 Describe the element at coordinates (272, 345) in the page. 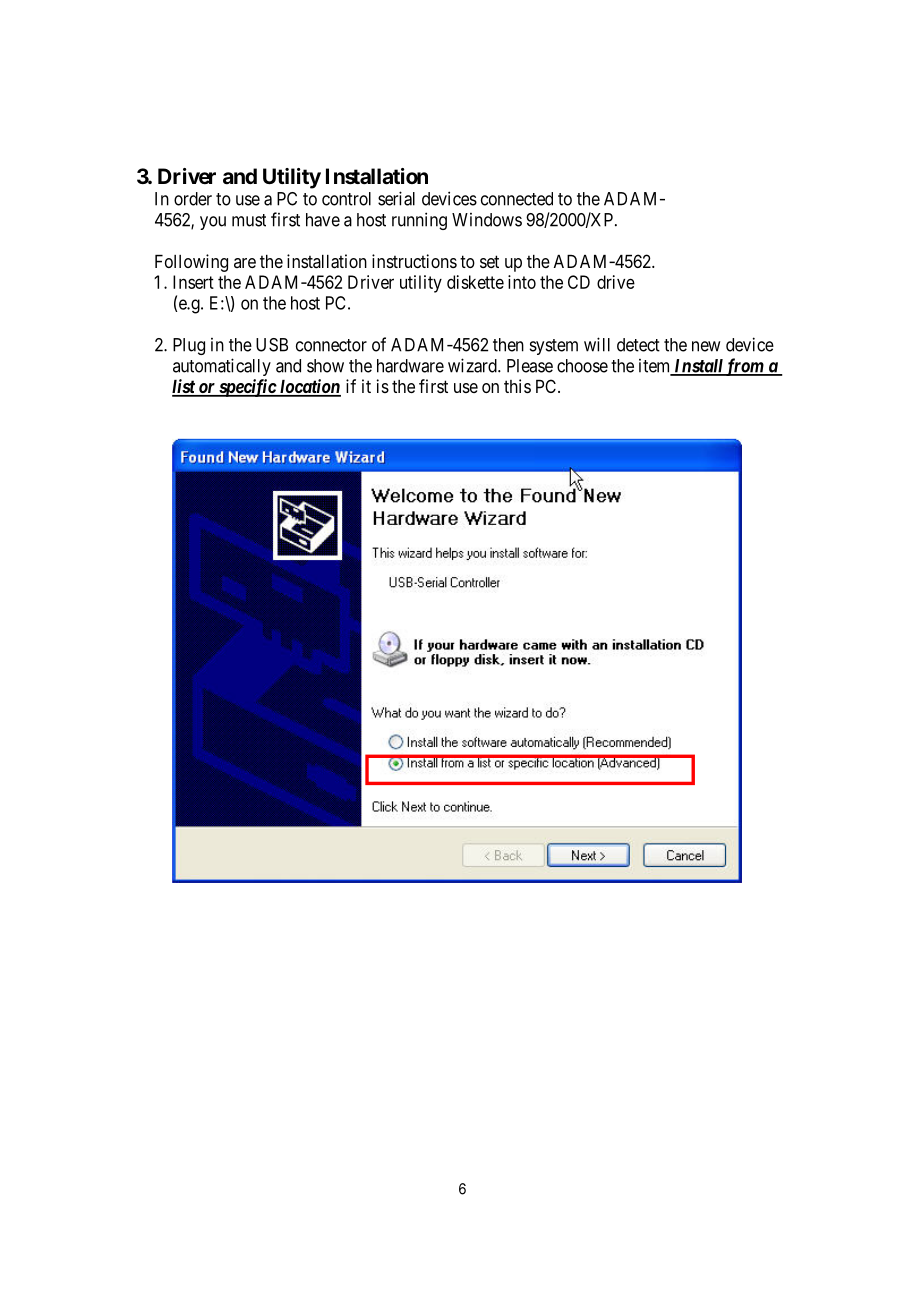

I see `USB` at that location.
